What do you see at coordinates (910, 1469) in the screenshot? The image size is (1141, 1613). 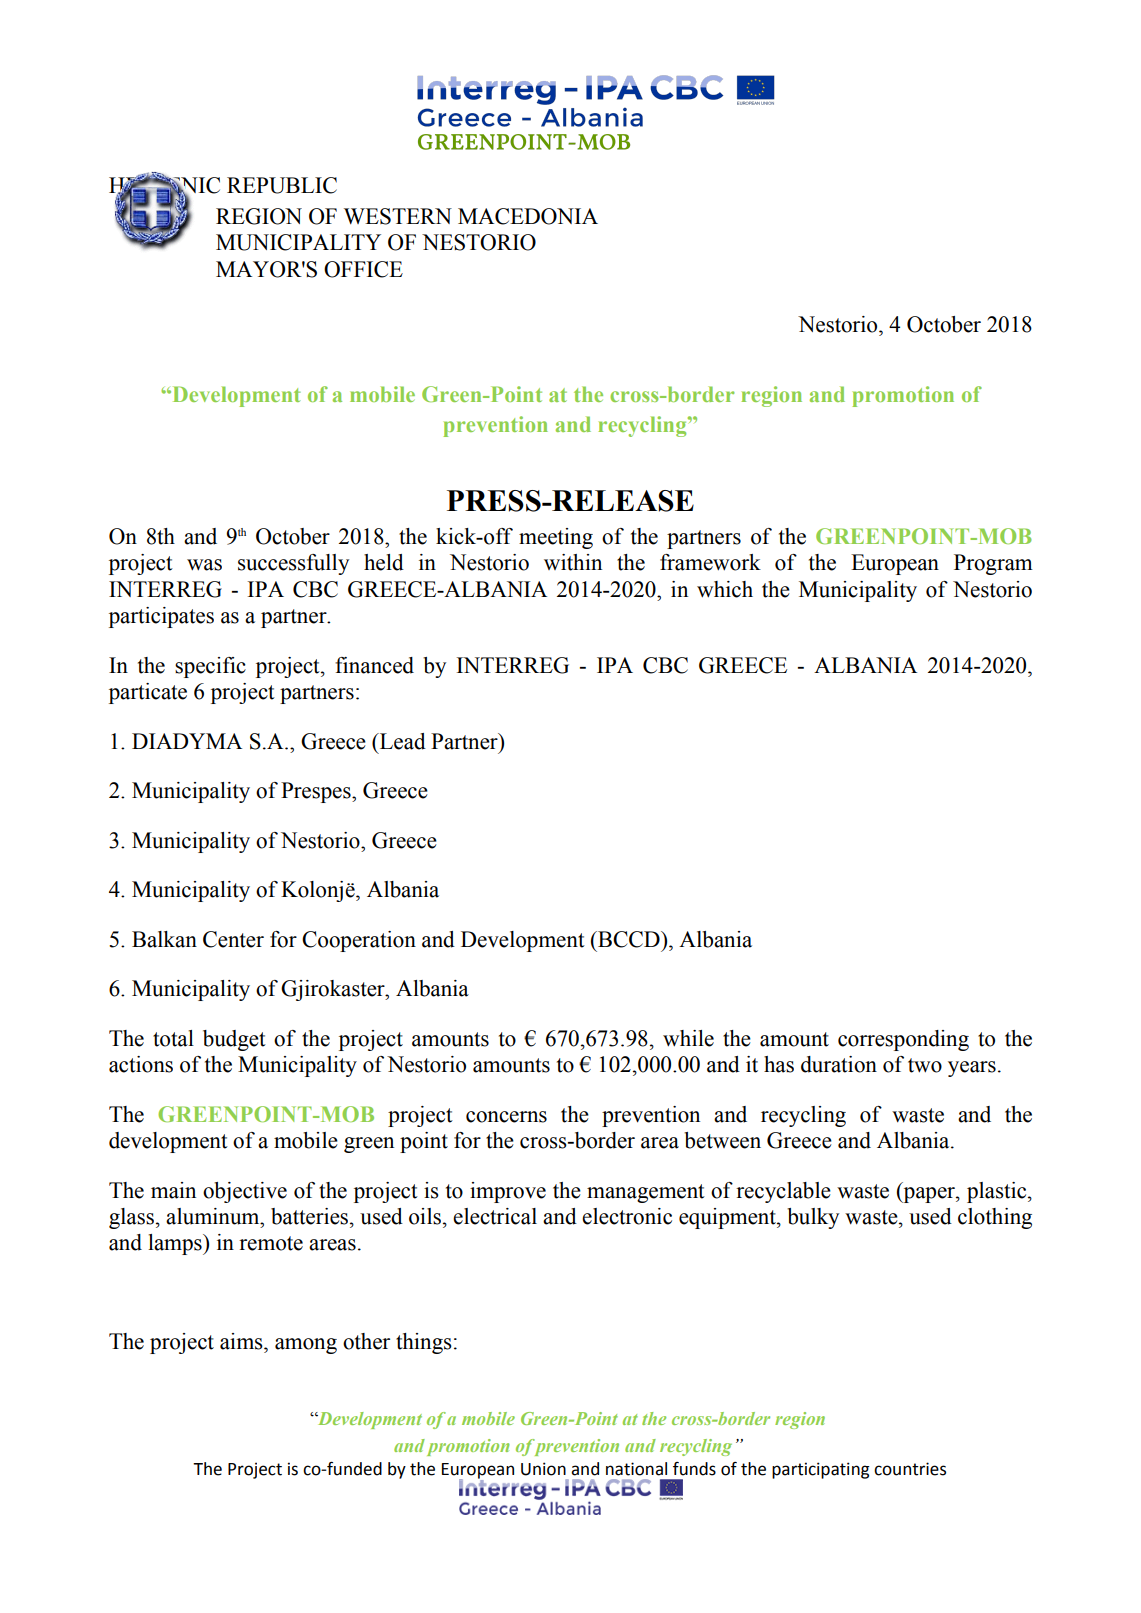 I see `countries` at bounding box center [910, 1469].
